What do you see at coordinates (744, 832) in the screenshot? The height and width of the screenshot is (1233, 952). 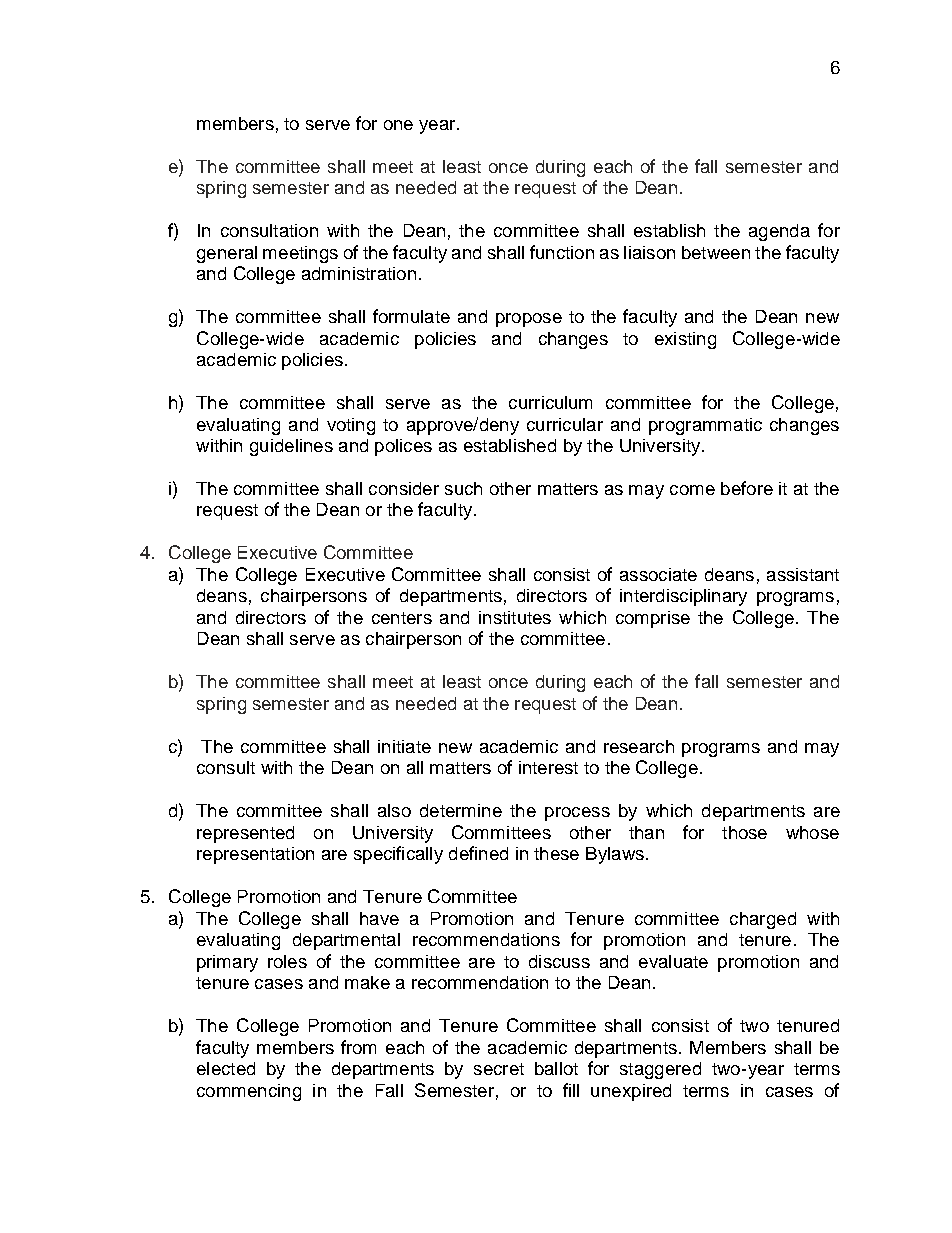 I see `those` at bounding box center [744, 832].
